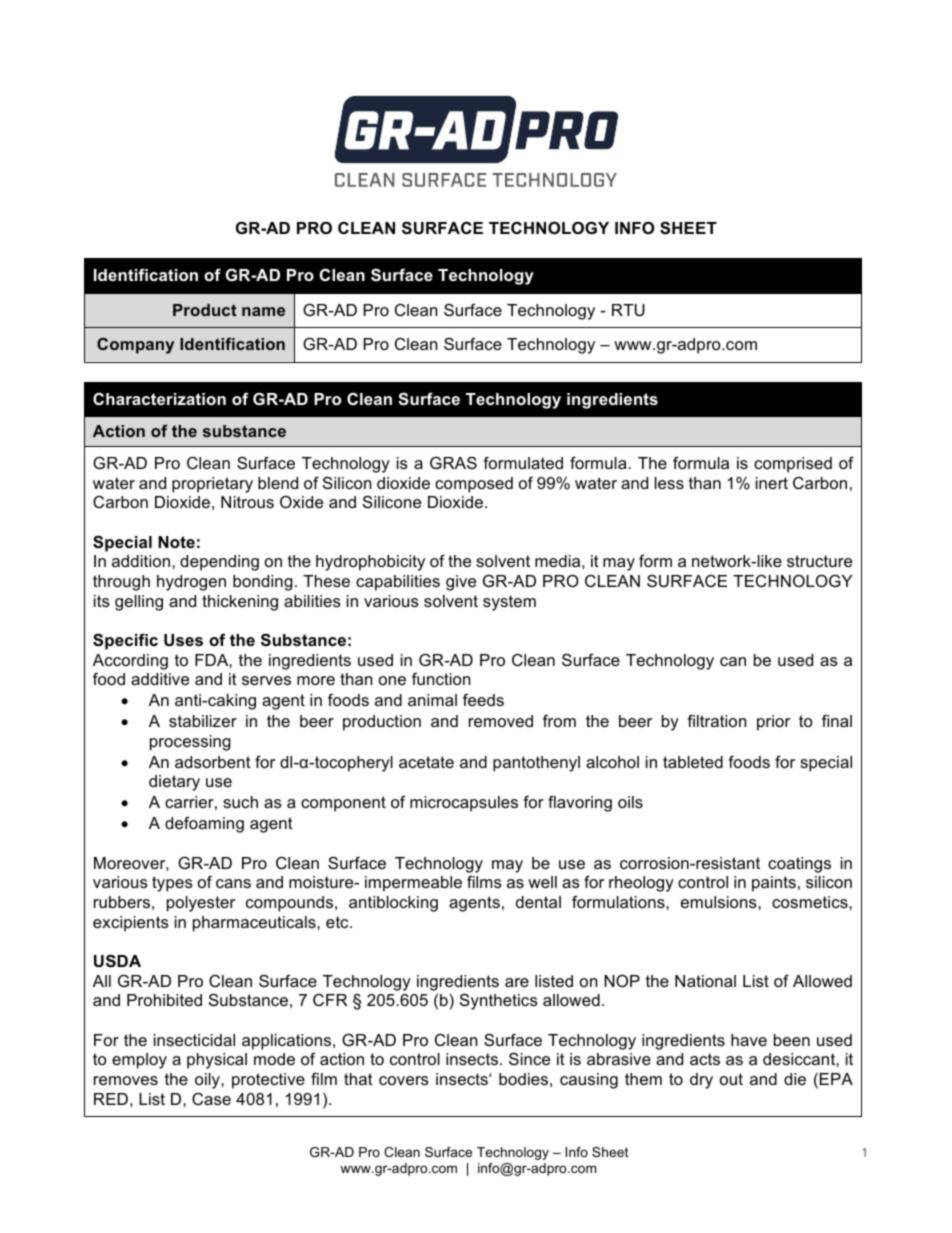  What do you see at coordinates (793, 465) in the screenshot?
I see `comprised` at bounding box center [793, 465].
